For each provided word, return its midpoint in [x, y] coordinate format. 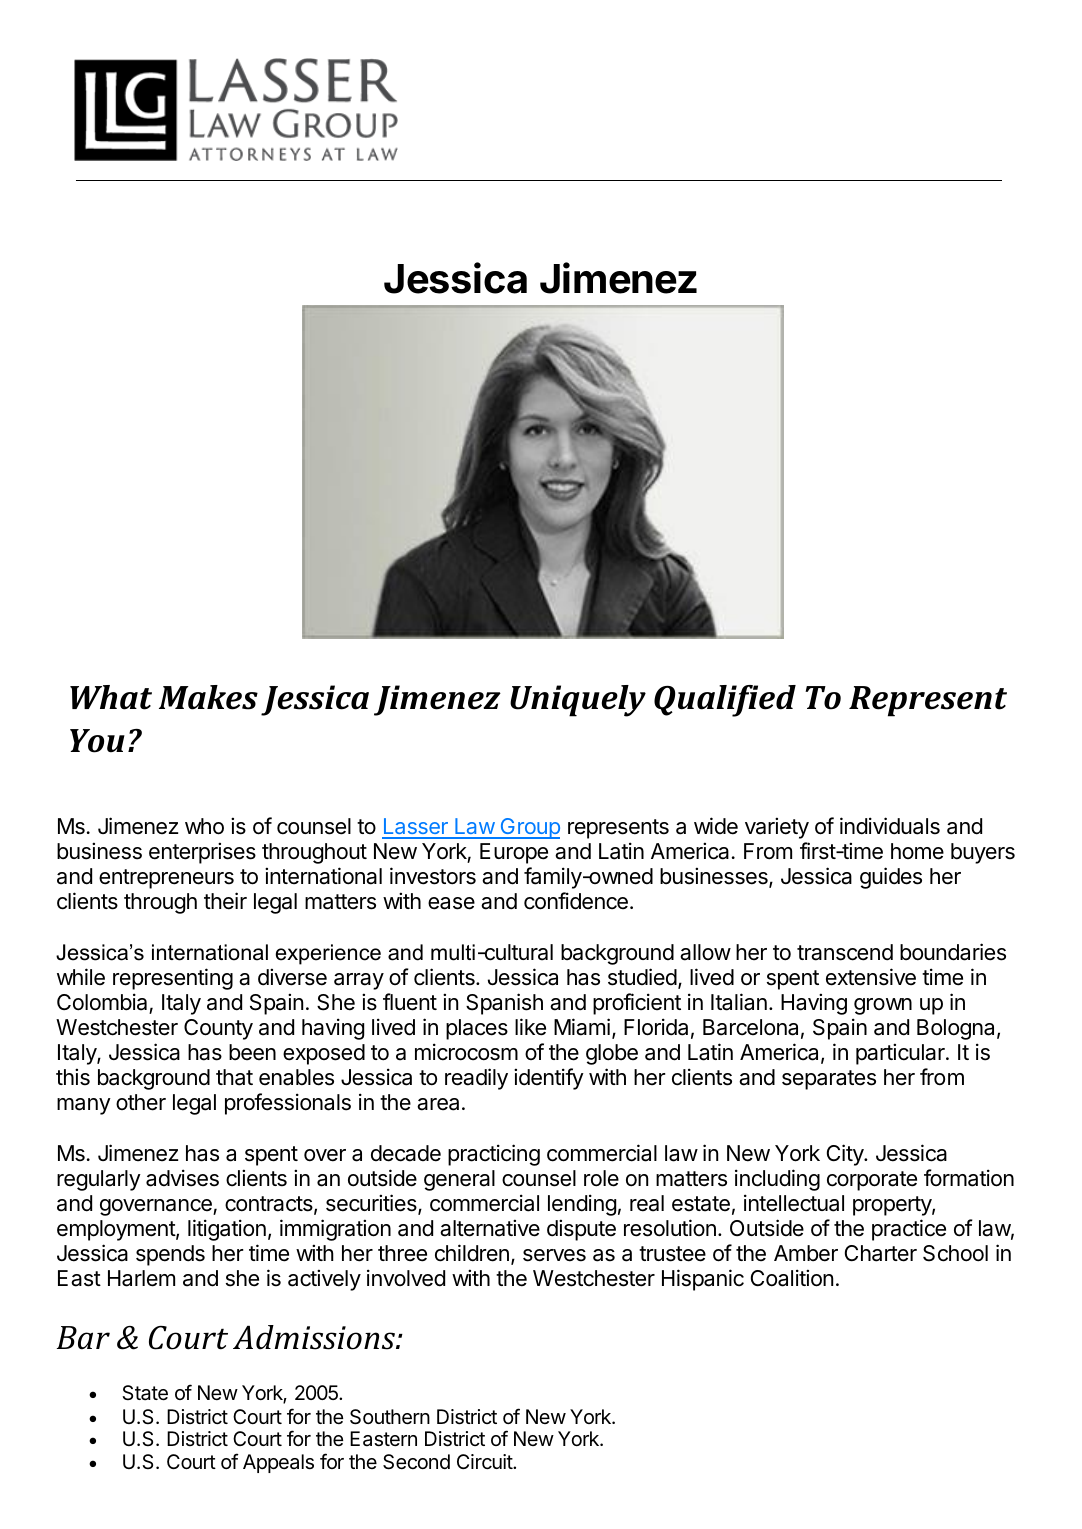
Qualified [725, 701]
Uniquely [578, 701]
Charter [881, 1253]
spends [170, 1255]
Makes [208, 697]
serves [554, 1255]
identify [549, 1079]
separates [829, 1080]
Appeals [278, 1463]
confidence [576, 901]
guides [891, 878]
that [234, 1077]
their [225, 901]
